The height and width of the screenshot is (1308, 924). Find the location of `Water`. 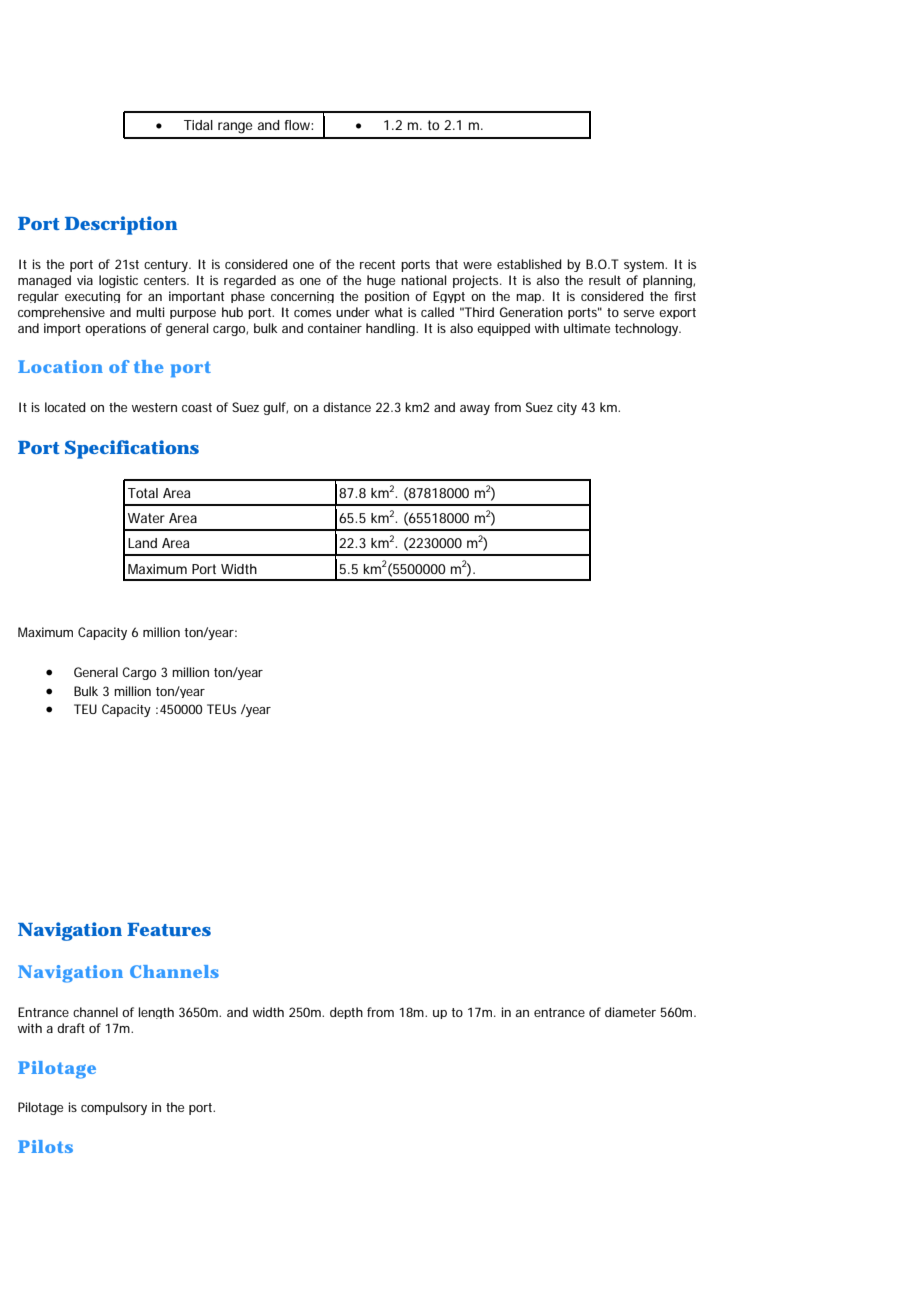

Water is located at coordinates (146, 518).
